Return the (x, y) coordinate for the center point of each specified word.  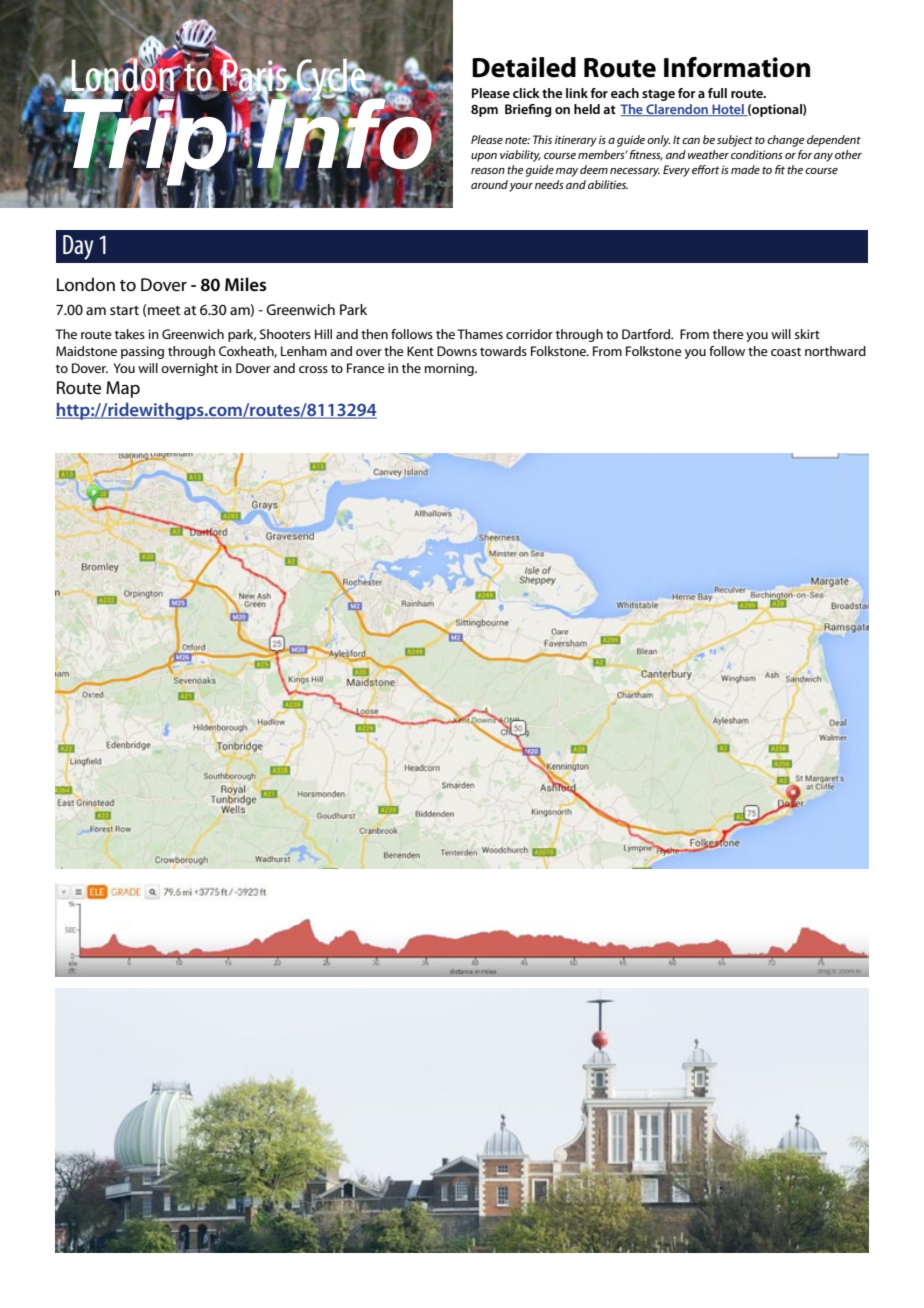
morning (450, 369)
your (521, 187)
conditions (757, 154)
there (728, 334)
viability (520, 156)
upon (484, 157)
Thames (480, 334)
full (717, 93)
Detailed (524, 67)
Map (123, 389)
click (526, 93)
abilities (608, 184)
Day (78, 247)
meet (163, 310)
